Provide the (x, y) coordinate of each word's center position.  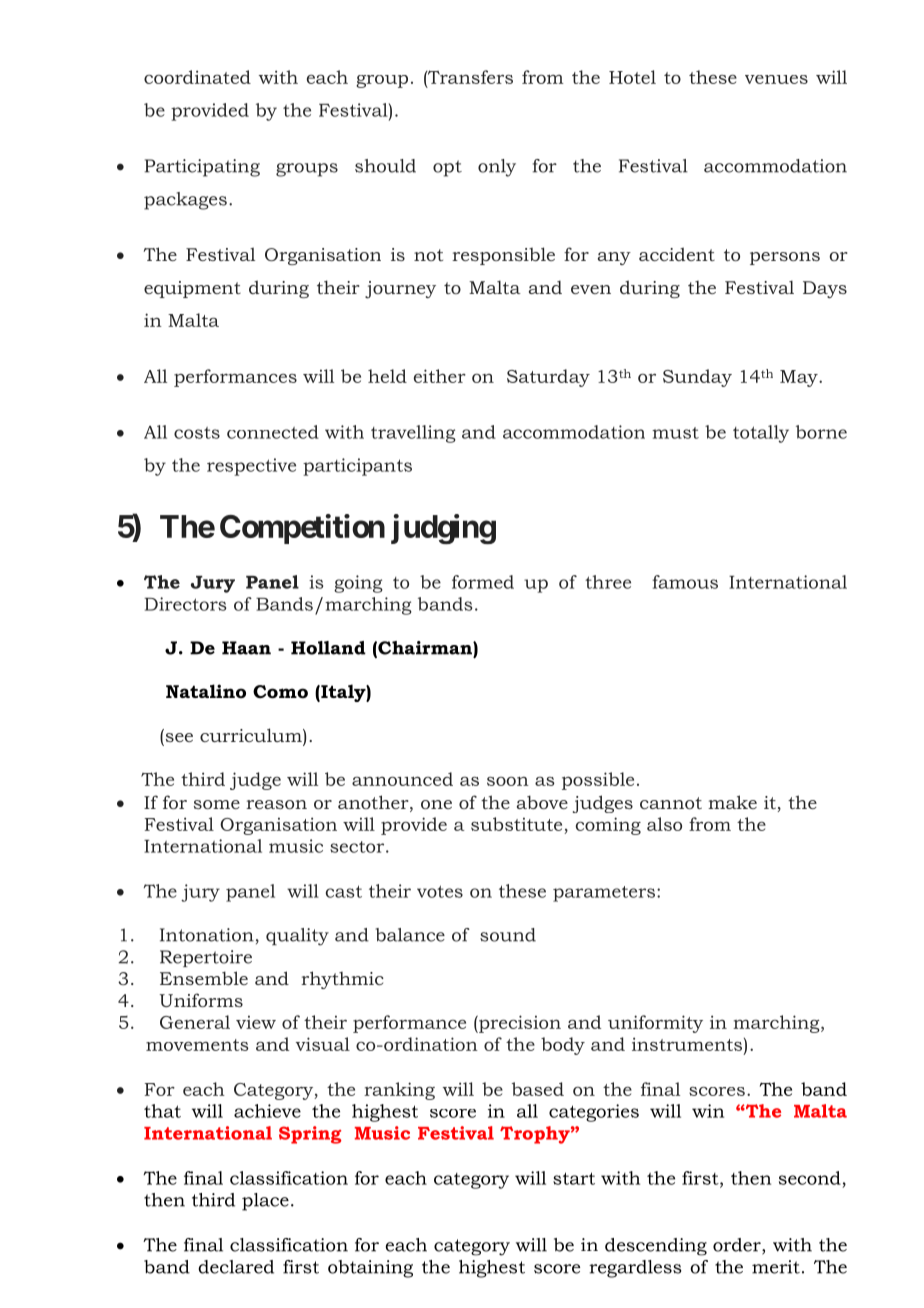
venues (776, 79)
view (256, 1022)
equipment (192, 289)
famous (685, 582)
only (497, 168)
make (732, 802)
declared (236, 1267)
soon (508, 781)
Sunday (697, 378)
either (440, 376)
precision (519, 1024)
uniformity (655, 1024)
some (217, 804)
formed (483, 582)
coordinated (197, 77)
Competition (302, 529)
